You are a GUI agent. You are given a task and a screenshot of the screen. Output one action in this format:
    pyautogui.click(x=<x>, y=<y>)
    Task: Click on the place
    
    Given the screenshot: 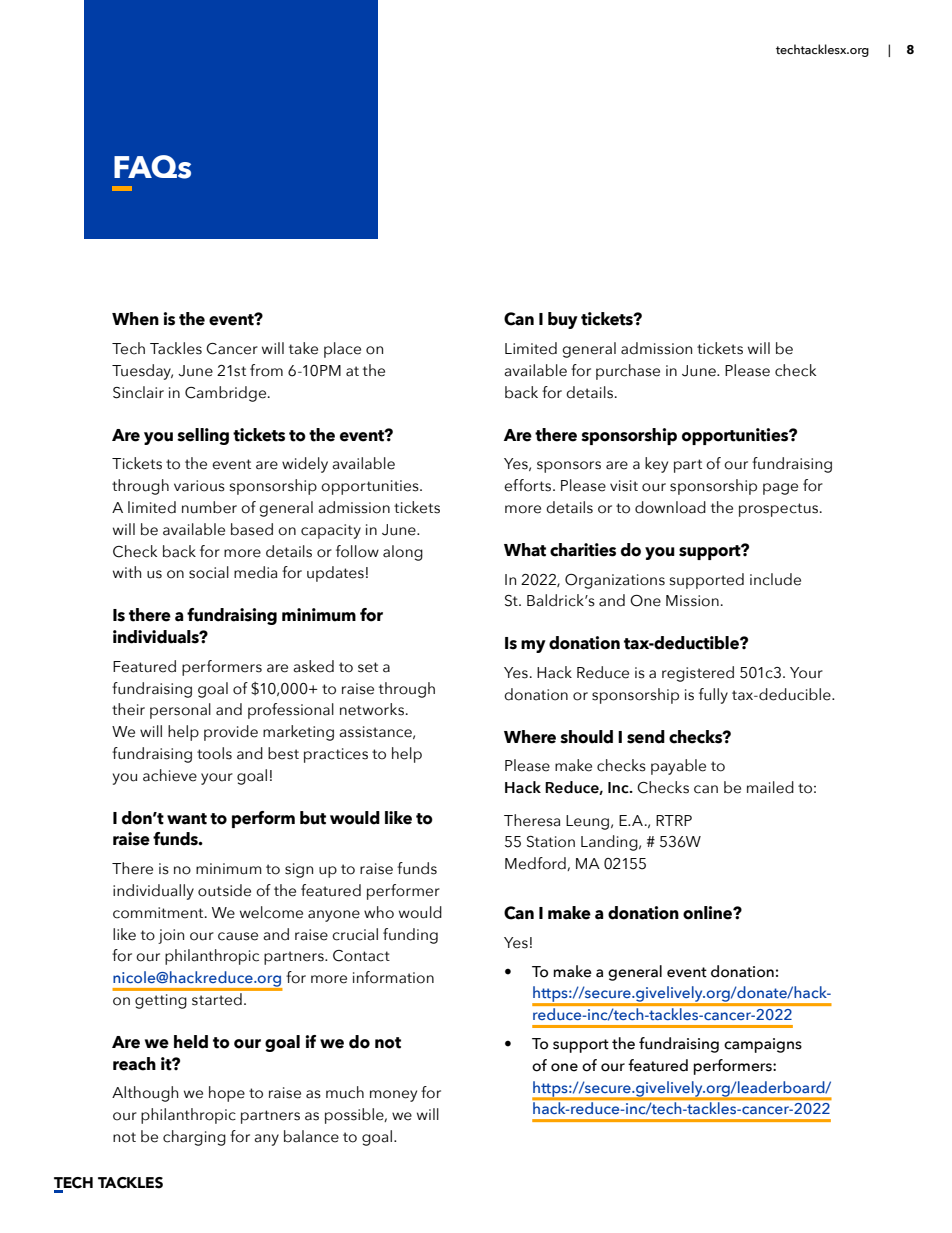 What is the action you would take?
    pyautogui.click(x=342, y=350)
